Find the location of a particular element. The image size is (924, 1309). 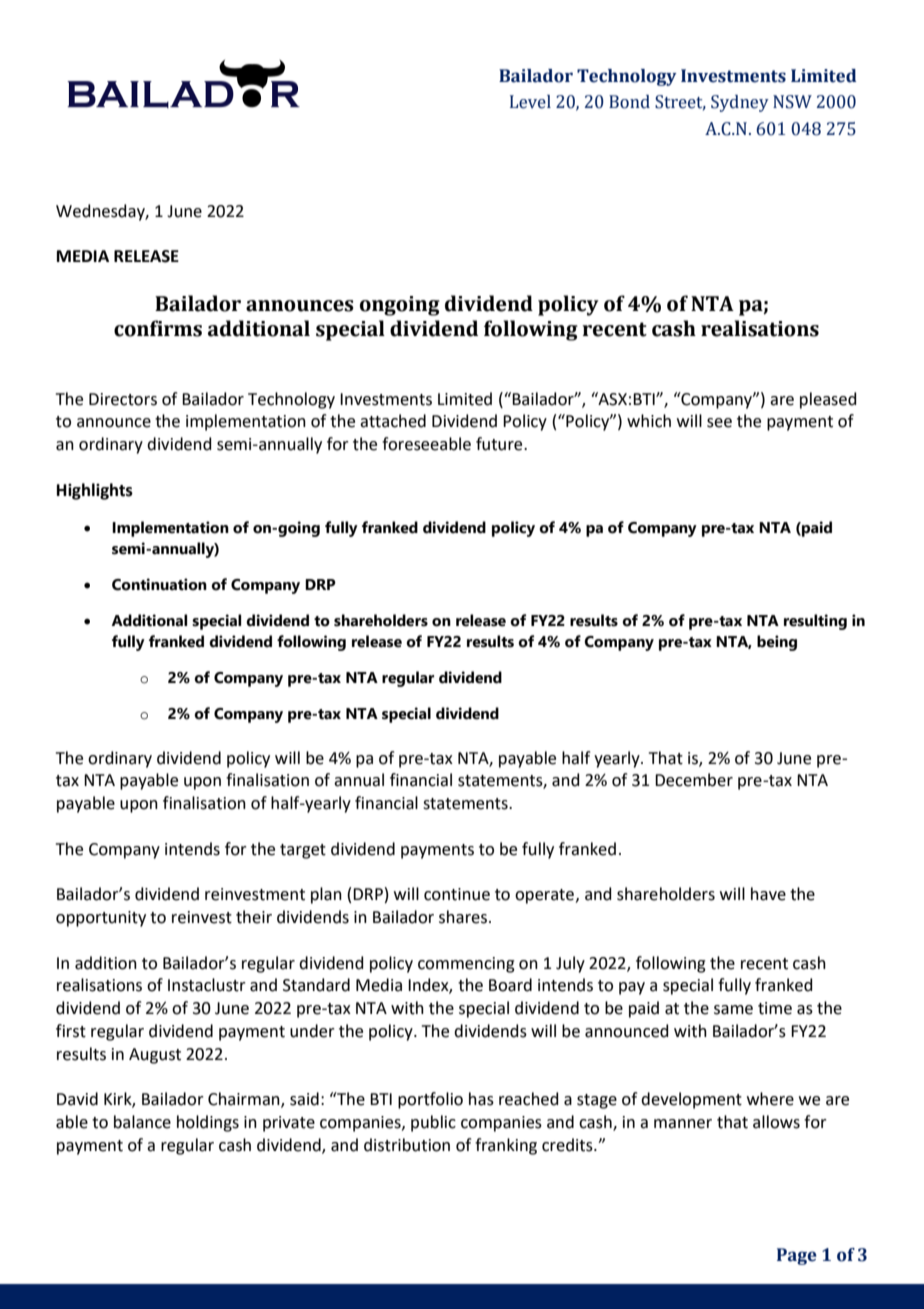

Continuation is located at coordinates (159, 584).
